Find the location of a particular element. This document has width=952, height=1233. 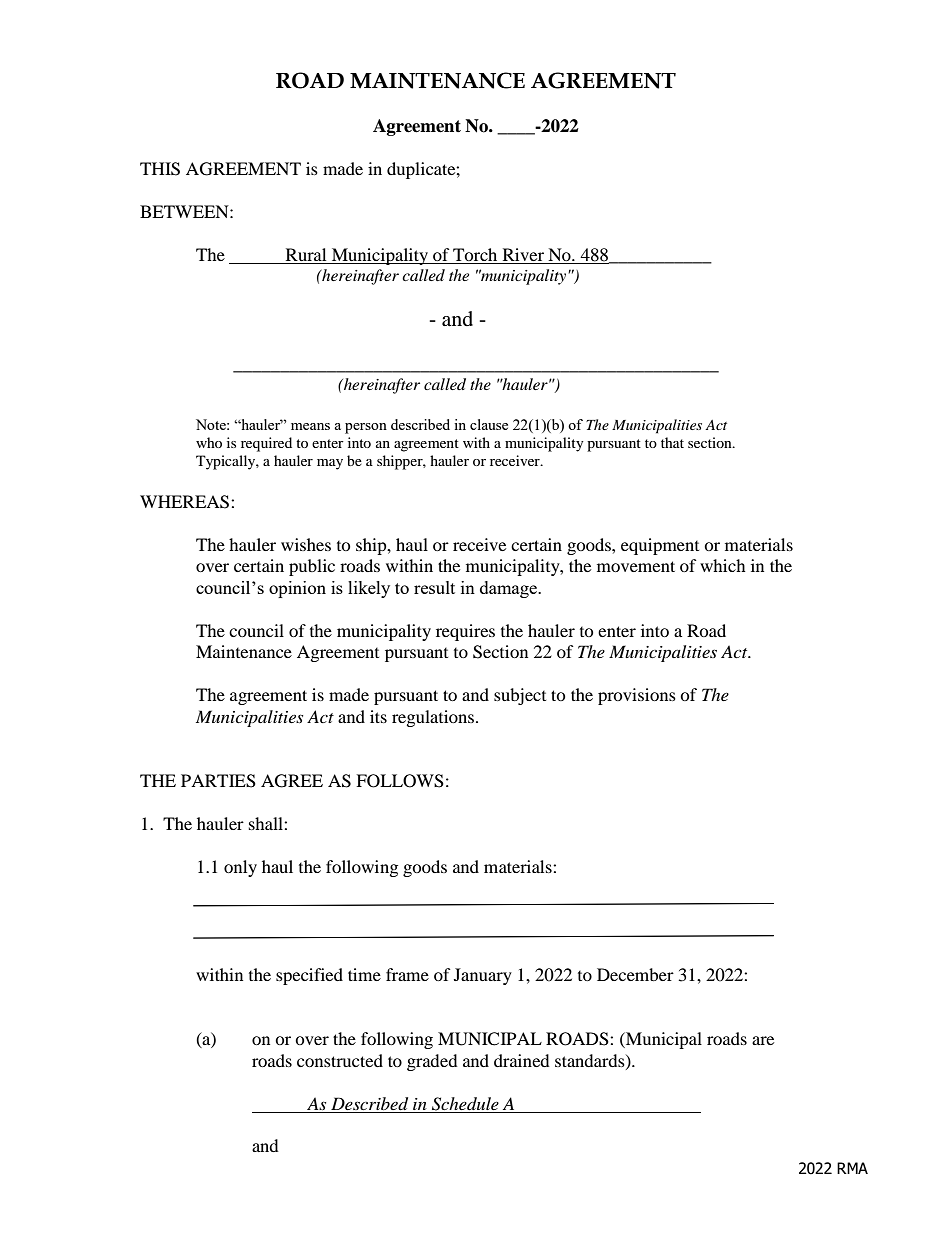

Schedule is located at coordinates (465, 1104).
